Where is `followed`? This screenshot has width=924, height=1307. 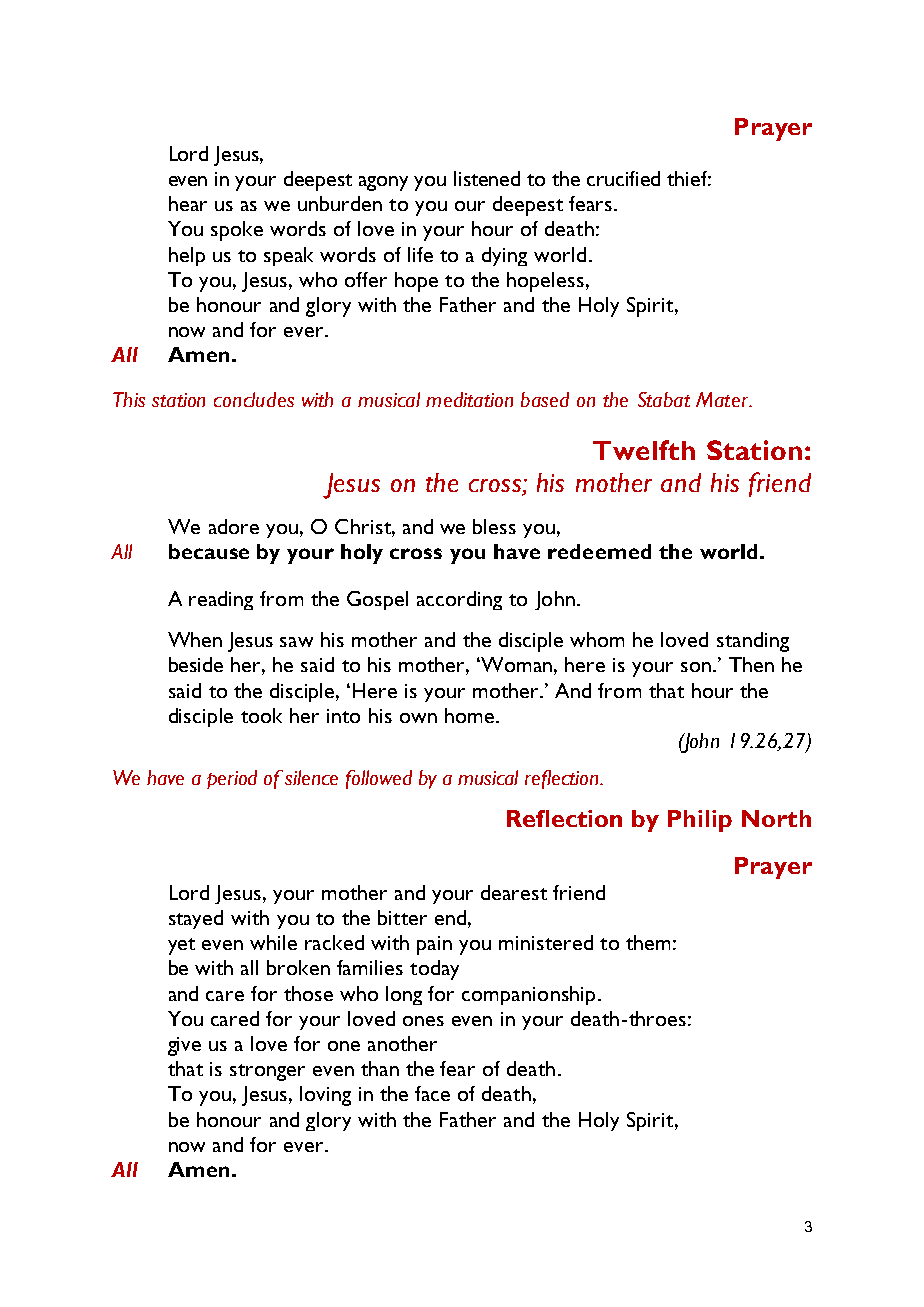 followed is located at coordinates (379, 779).
